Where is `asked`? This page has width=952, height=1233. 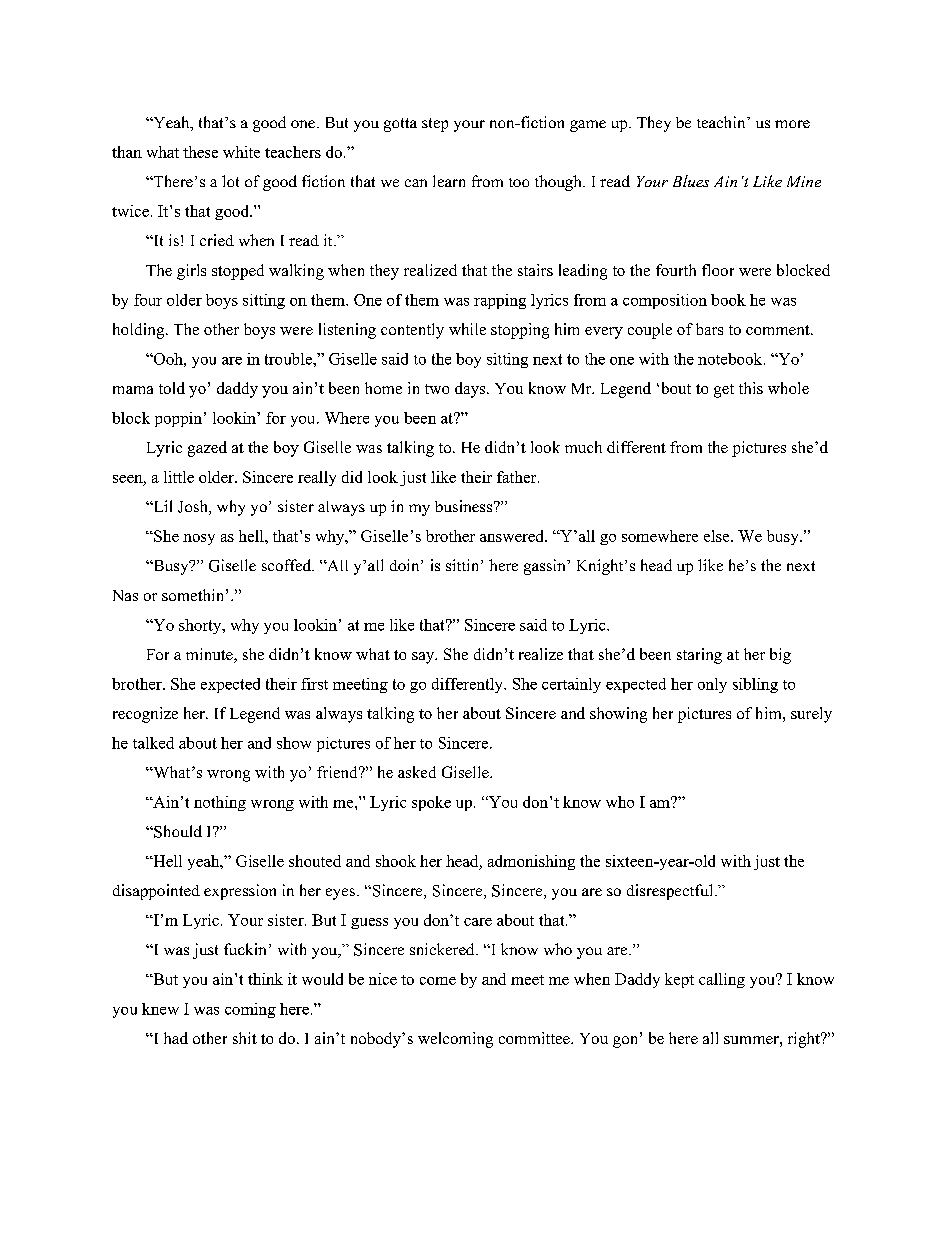
asked is located at coordinates (417, 772).
